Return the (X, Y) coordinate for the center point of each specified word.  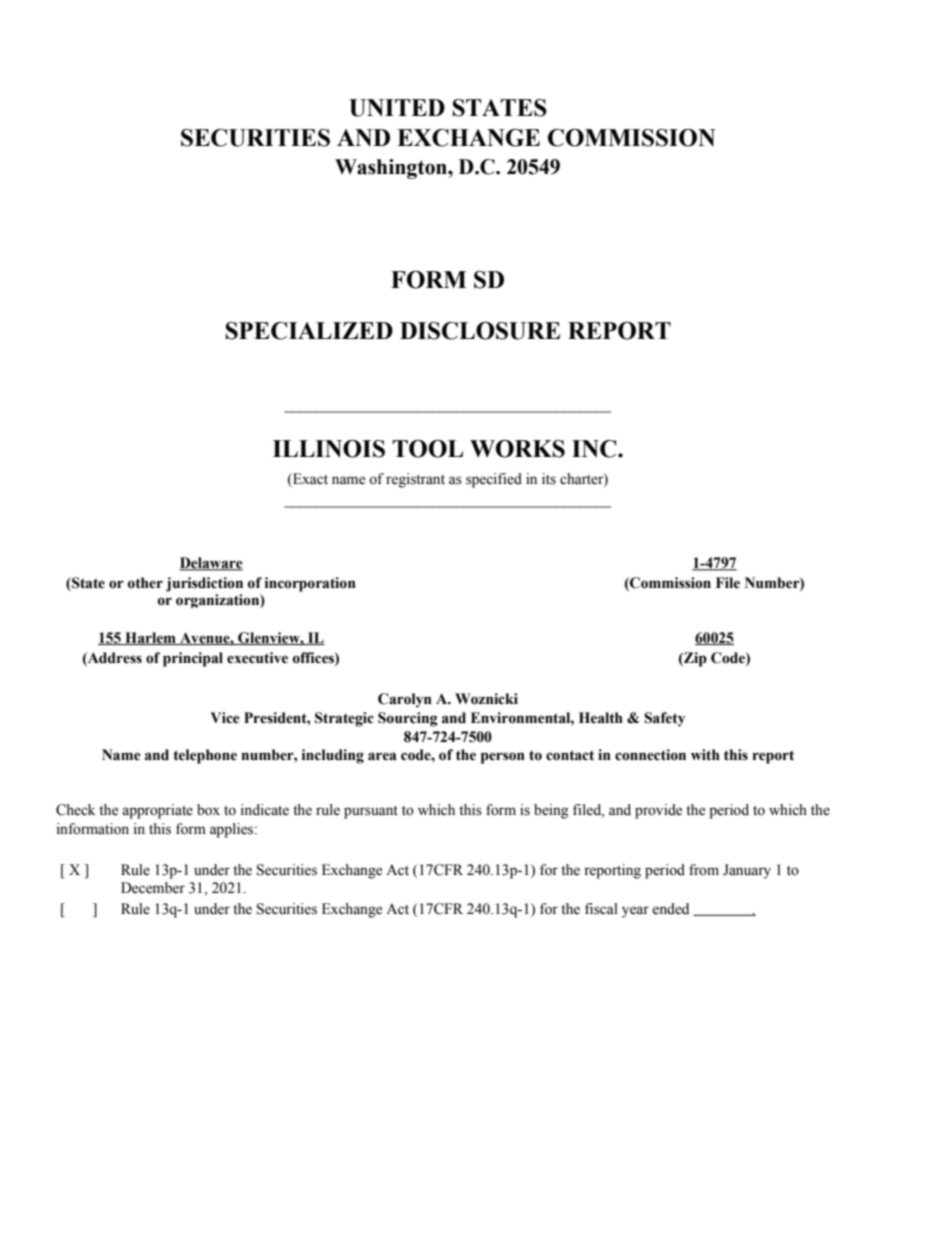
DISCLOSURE (480, 331)
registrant (415, 480)
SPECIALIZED (309, 331)
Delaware (211, 564)
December (153, 888)
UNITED (397, 108)
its (549, 479)
